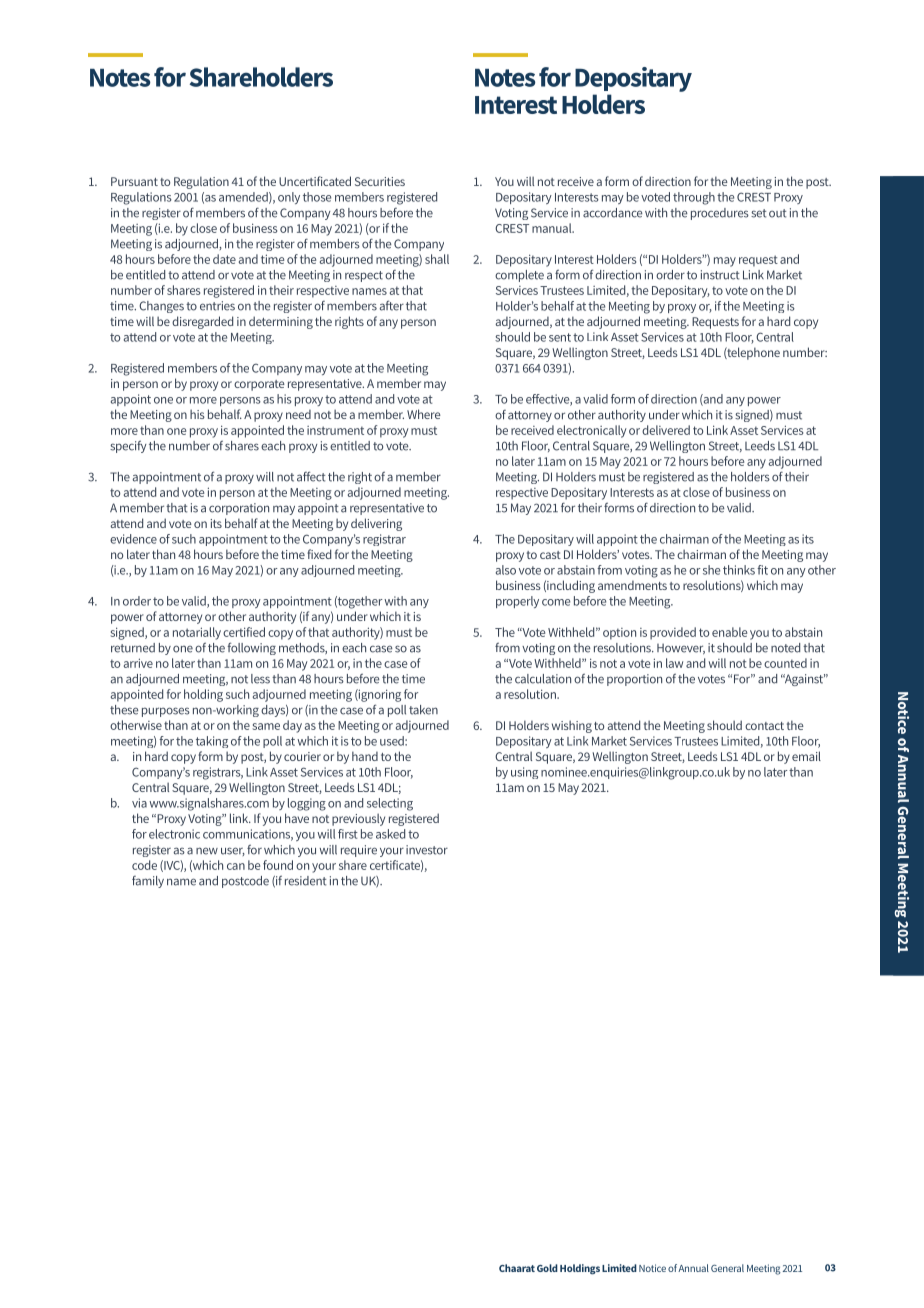 The image size is (924, 1308). Describe the element at coordinates (764, 726) in the page. I see `contact` at that location.
